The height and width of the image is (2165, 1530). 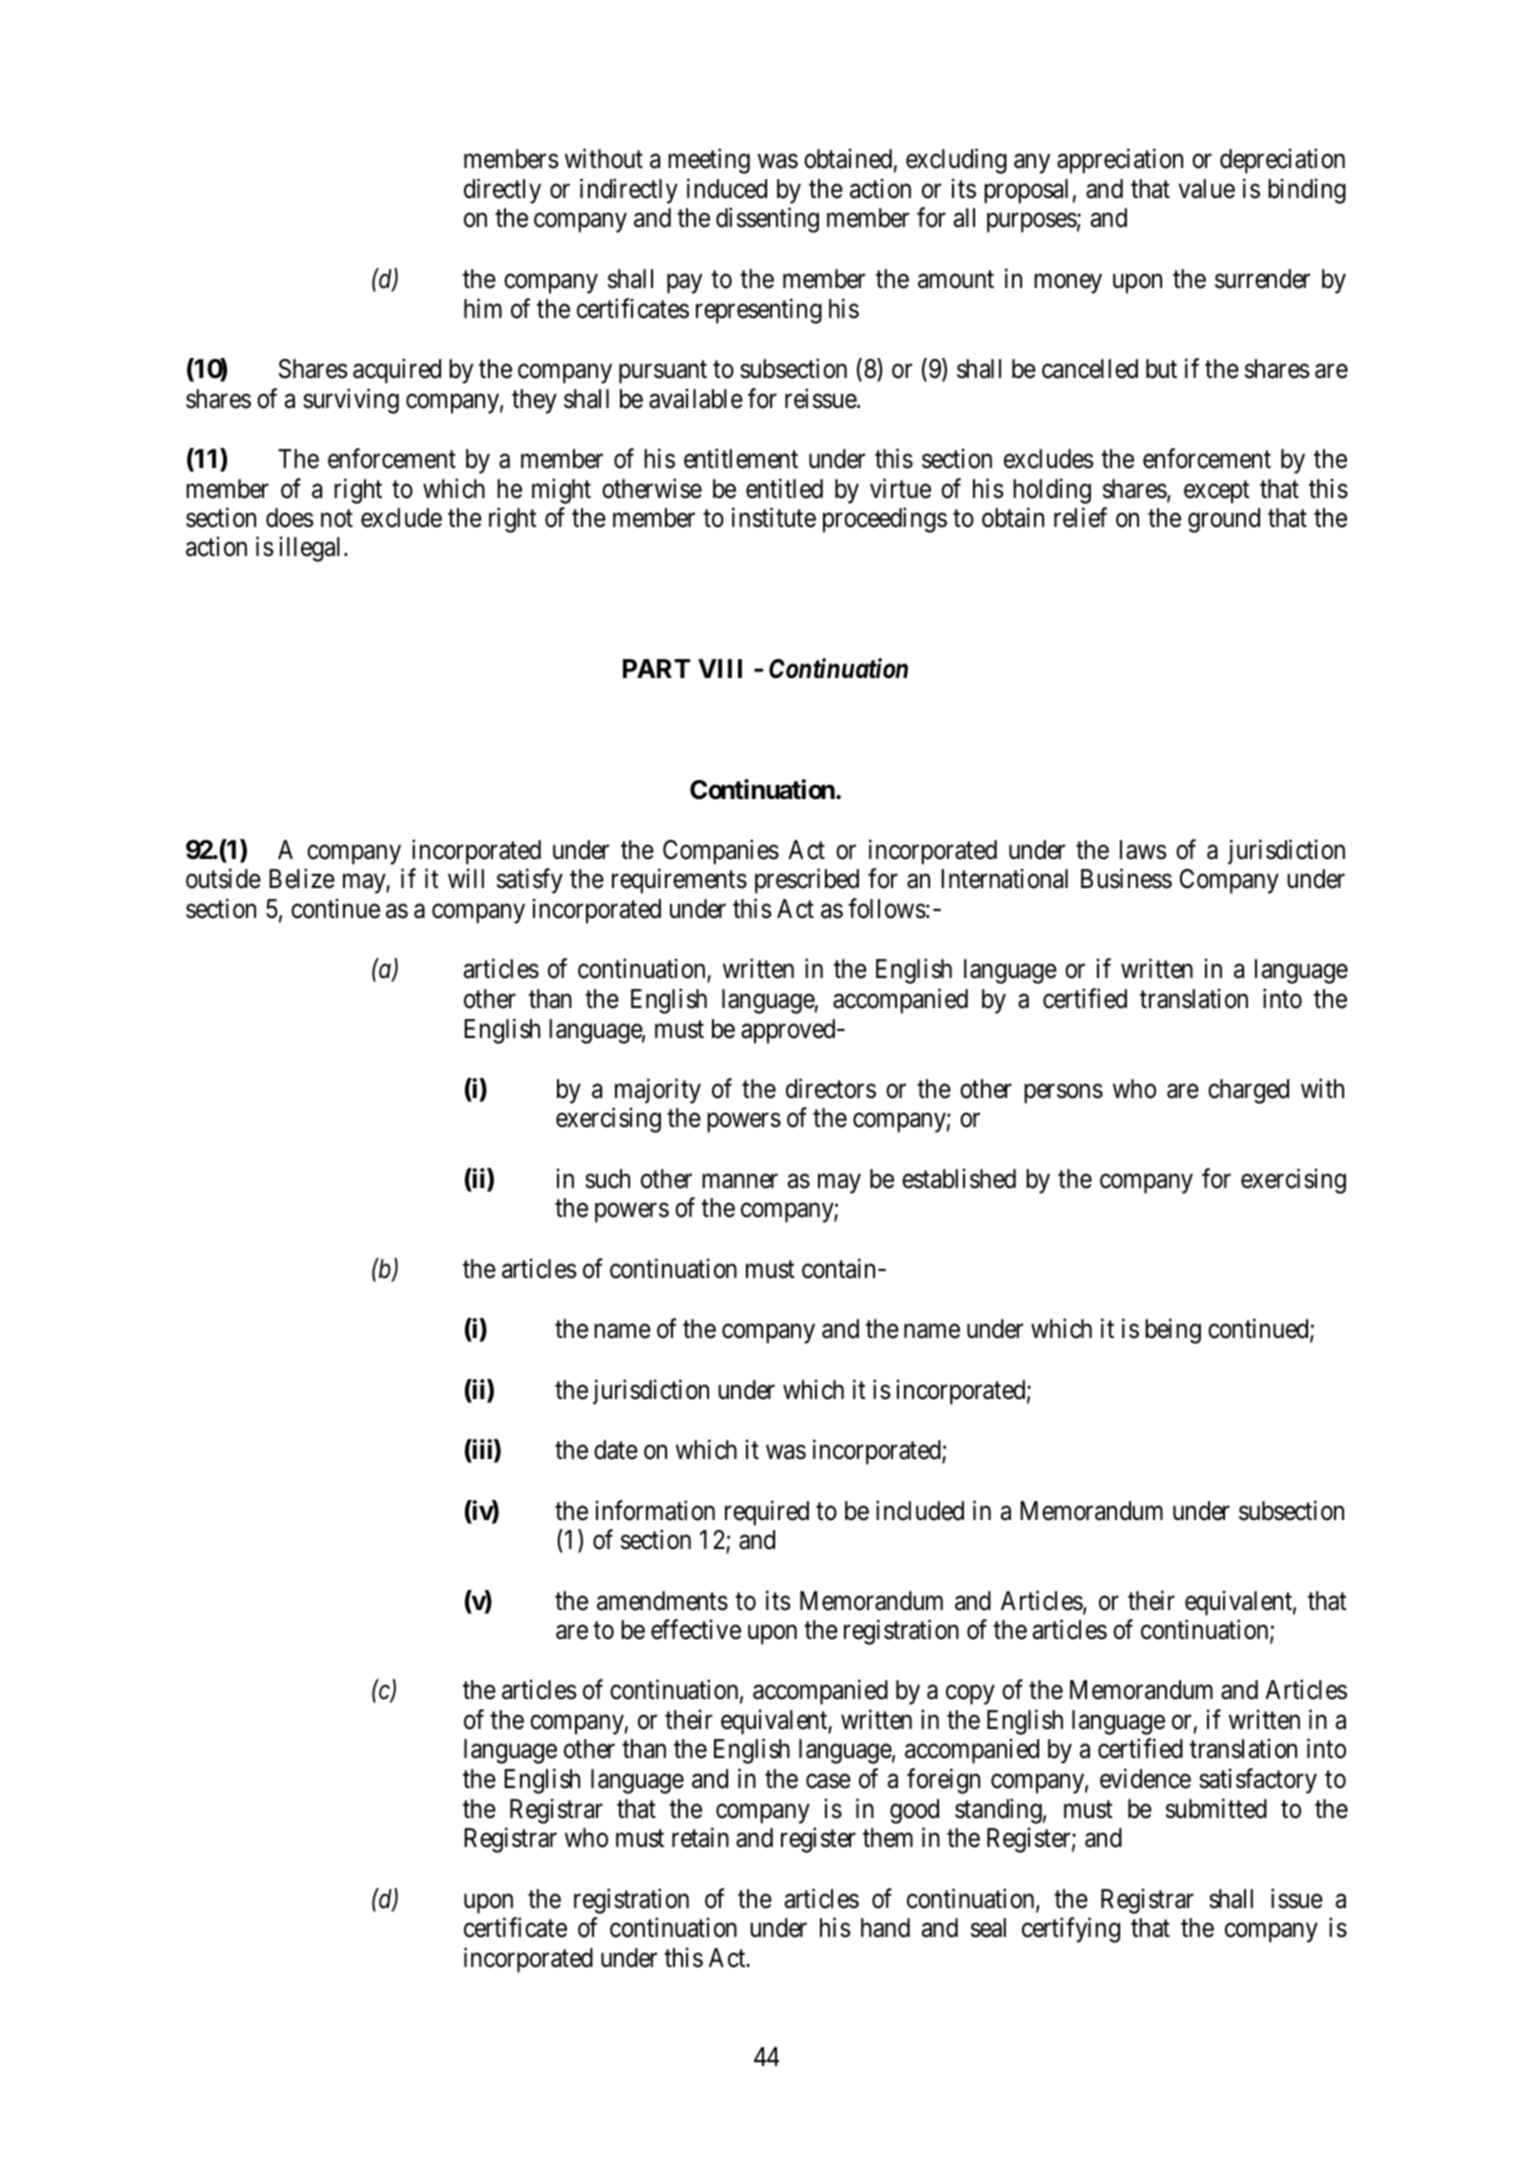 What do you see at coordinates (831, 1088) in the image?
I see `directors` at bounding box center [831, 1088].
